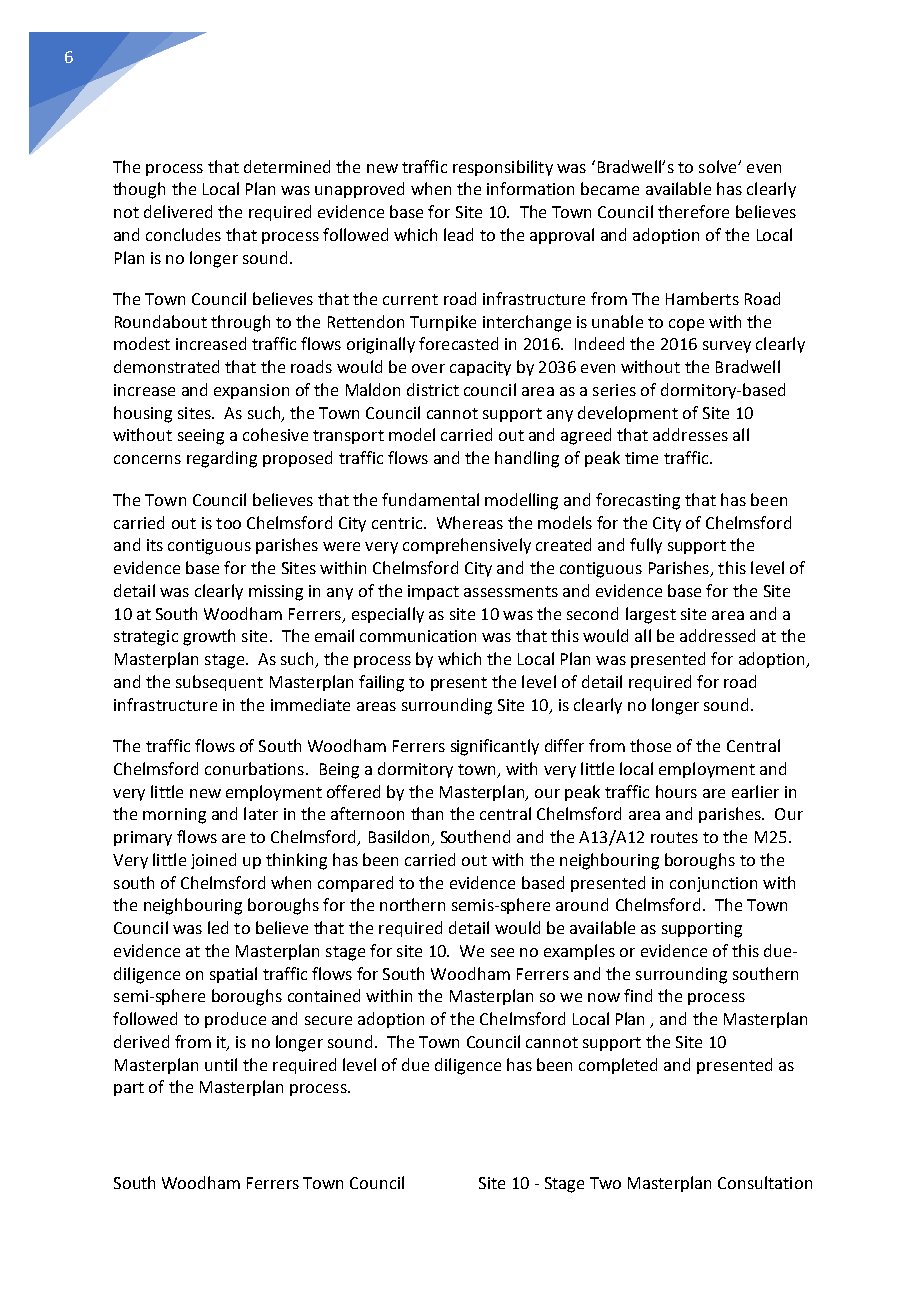  What do you see at coordinates (129, 1089) in the screenshot?
I see `part` at bounding box center [129, 1089].
